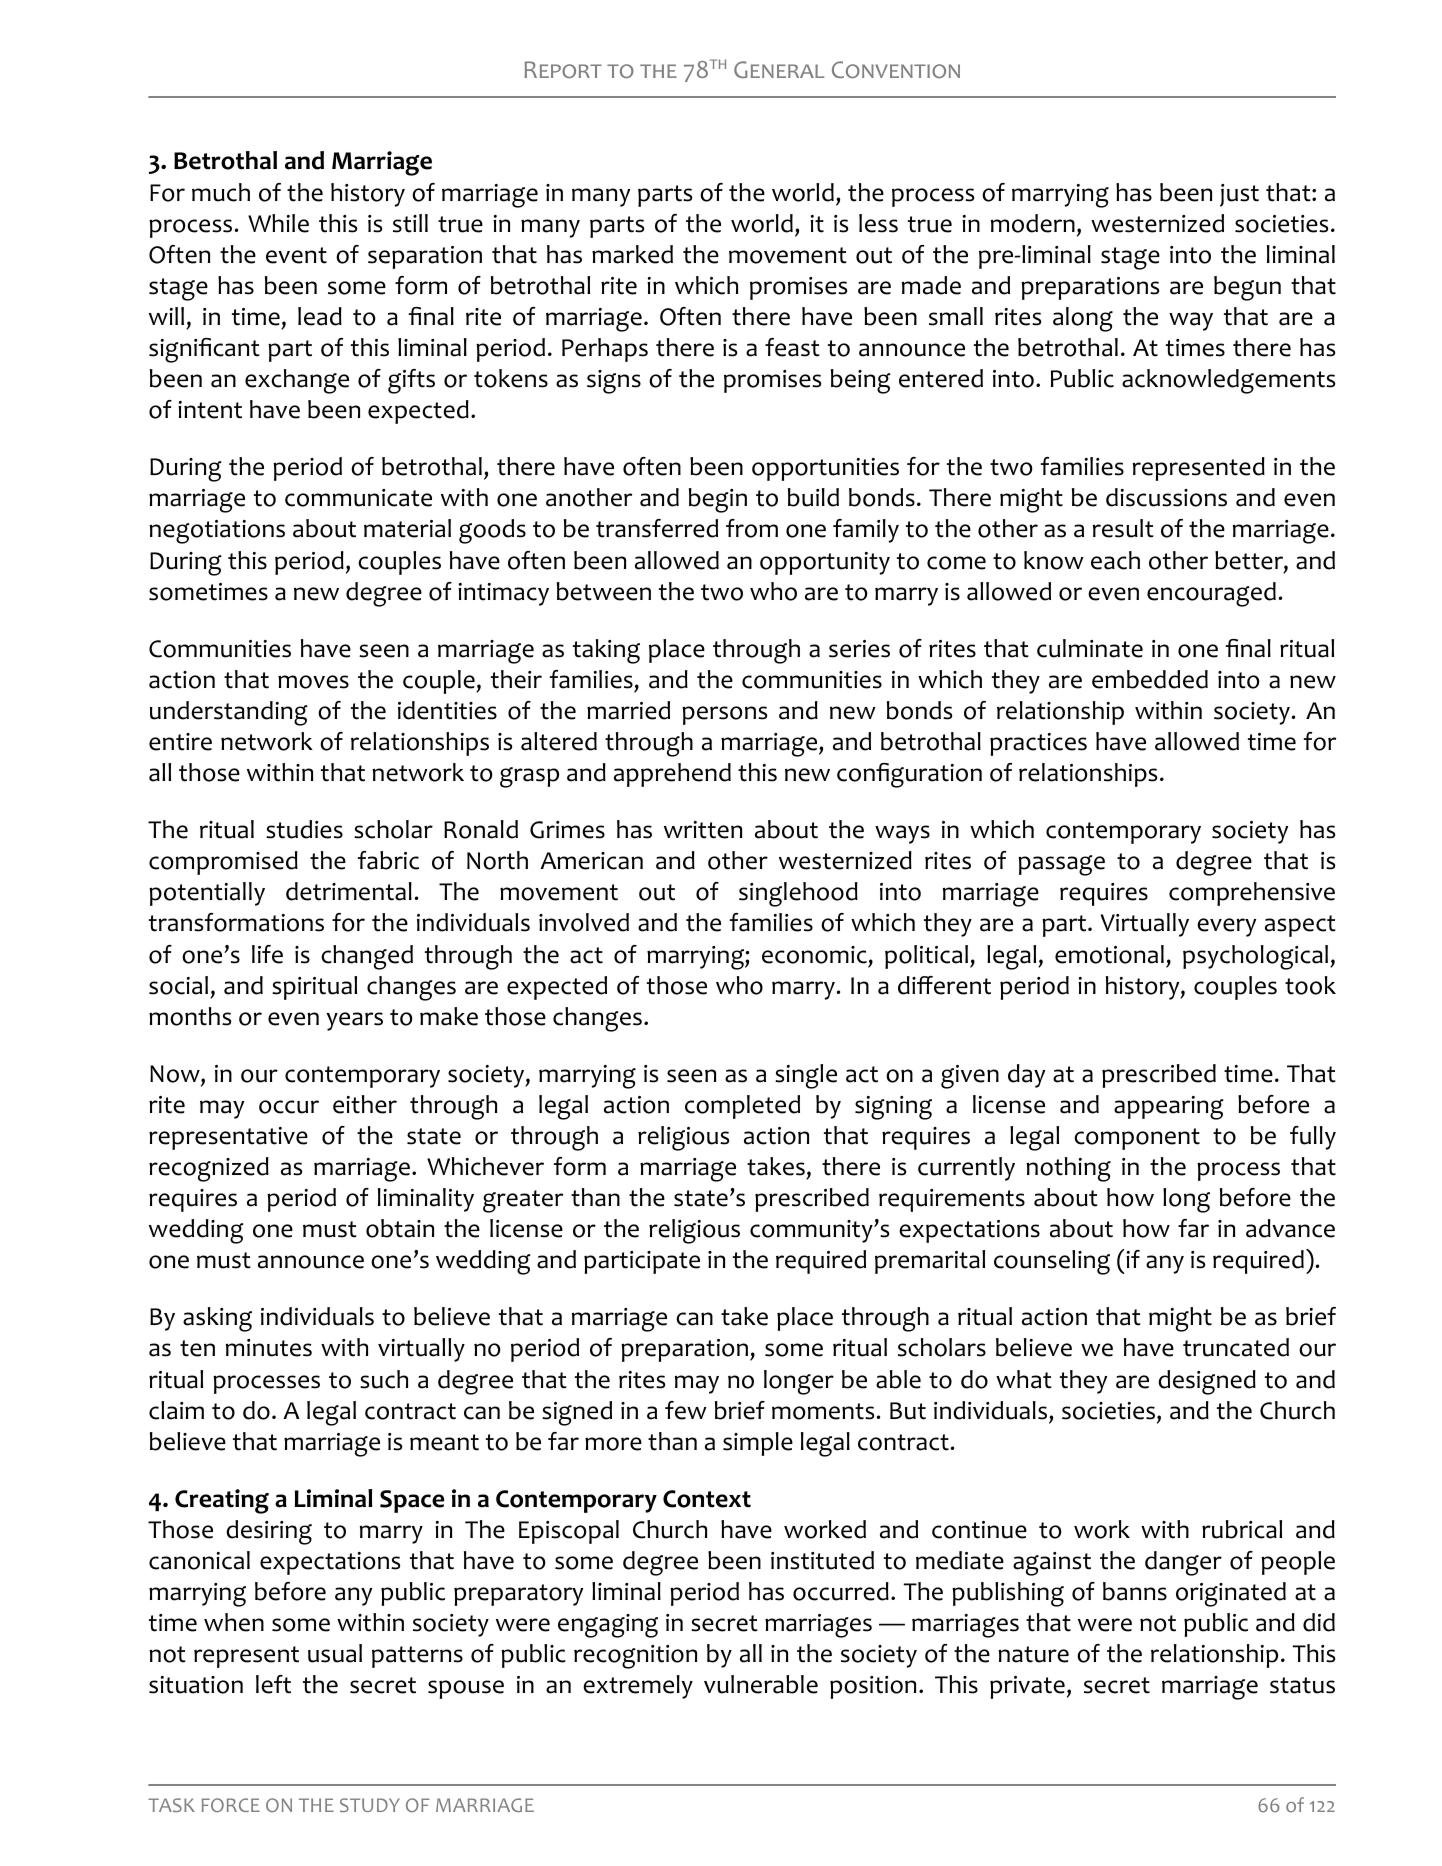 The height and width of the image is (1866, 1442). Describe the element at coordinates (221, 192) in the image. I see `much` at that location.
